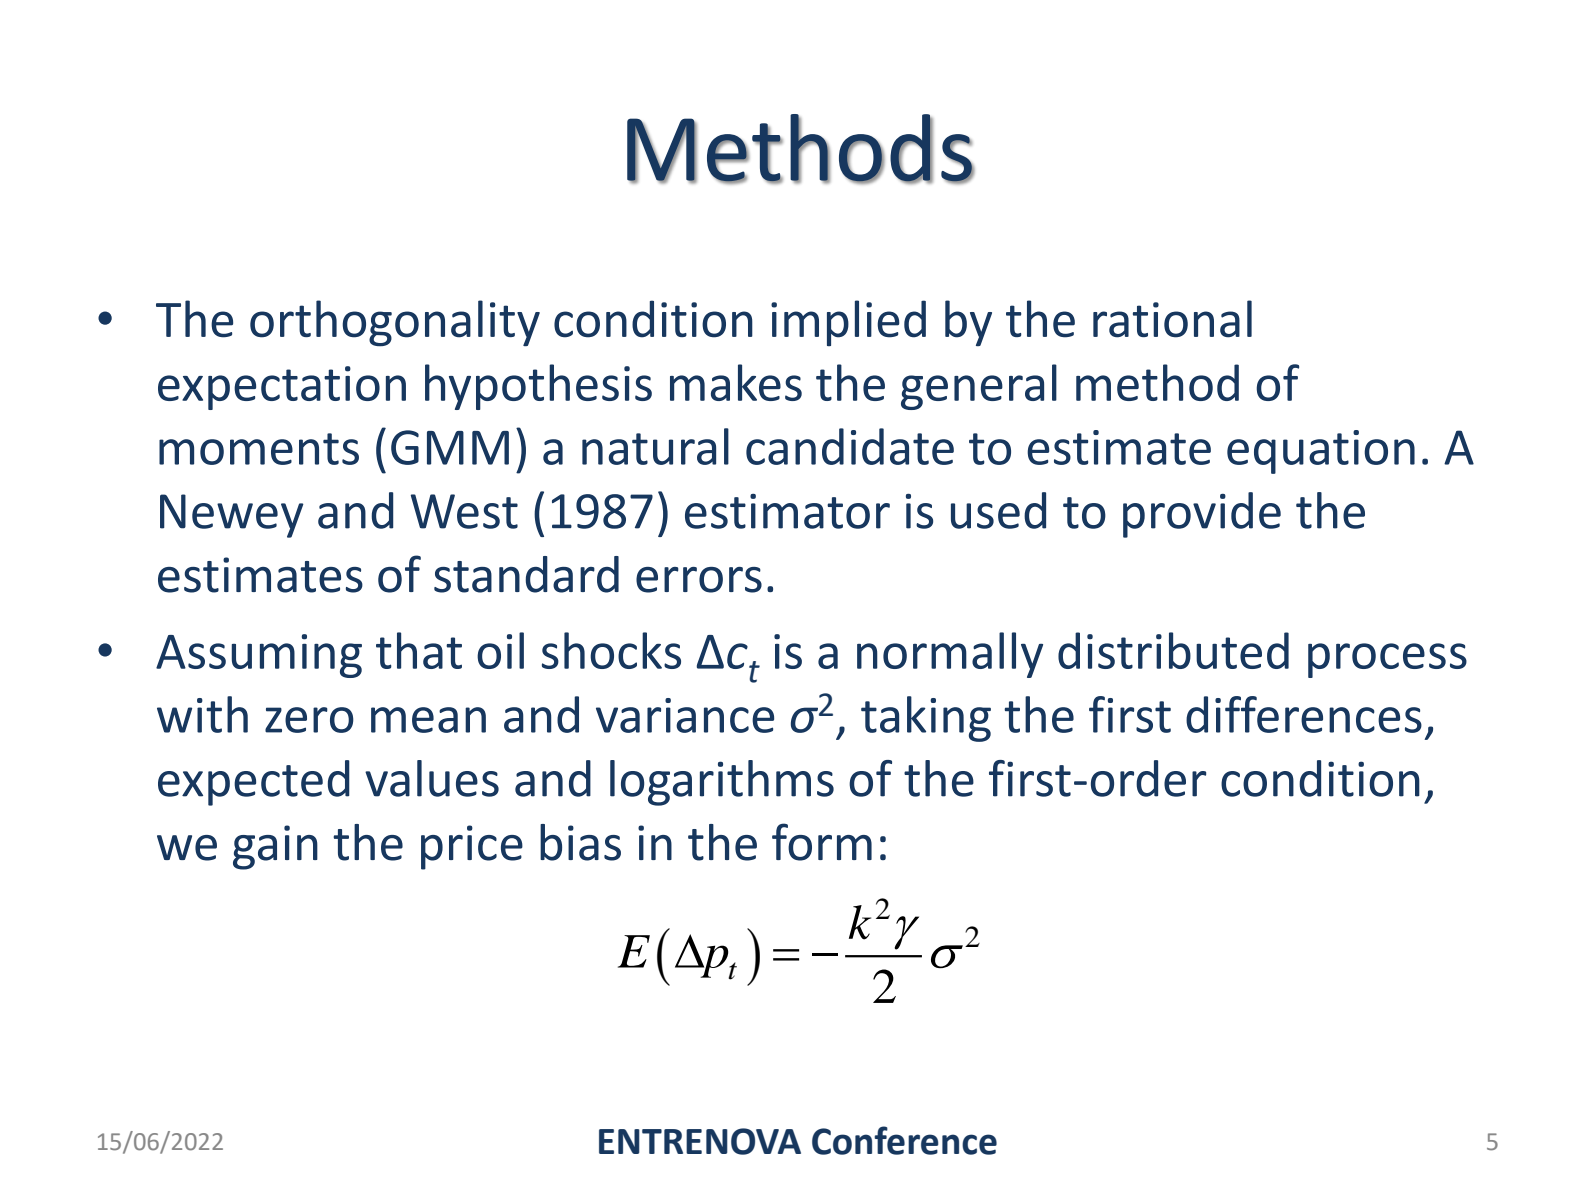 This screenshot has height=1196, width=1595. I want to click on orthogonality, so click(395, 323).
